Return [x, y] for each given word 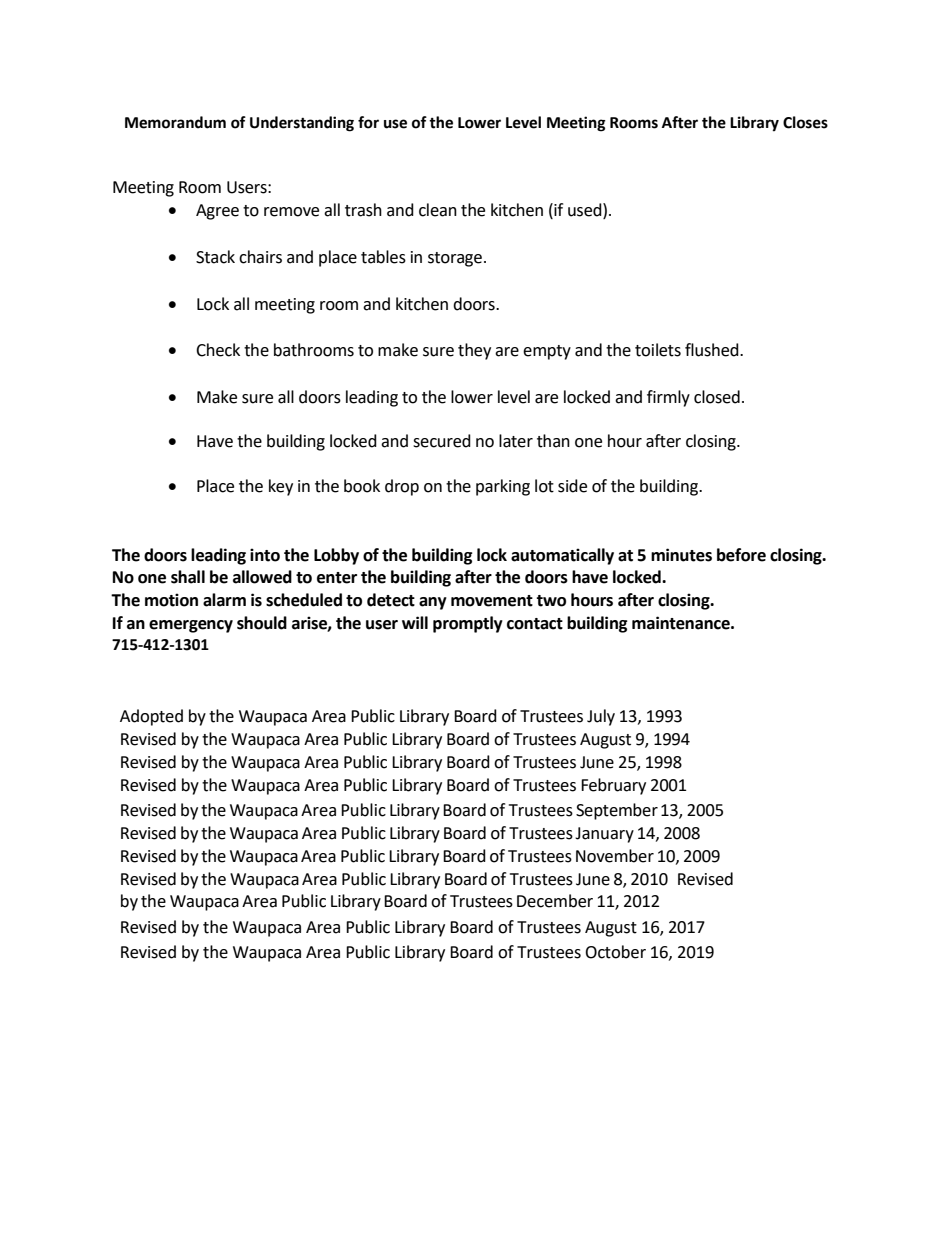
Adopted [151, 717]
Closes [805, 122]
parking [503, 487]
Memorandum [175, 122]
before [741, 555]
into [265, 555]
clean [438, 210]
